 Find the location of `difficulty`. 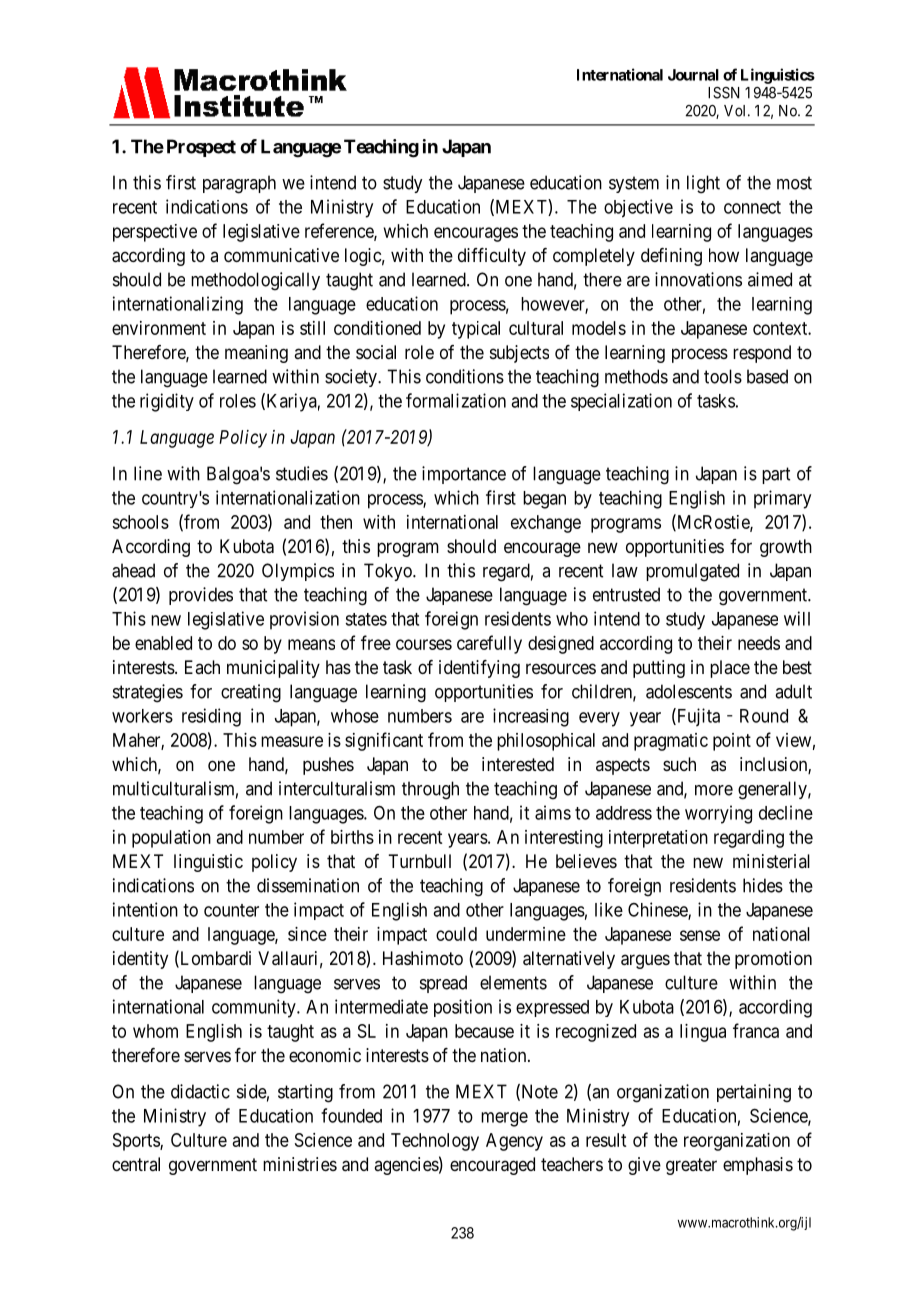

difficulty is located at coordinates (492, 257).
